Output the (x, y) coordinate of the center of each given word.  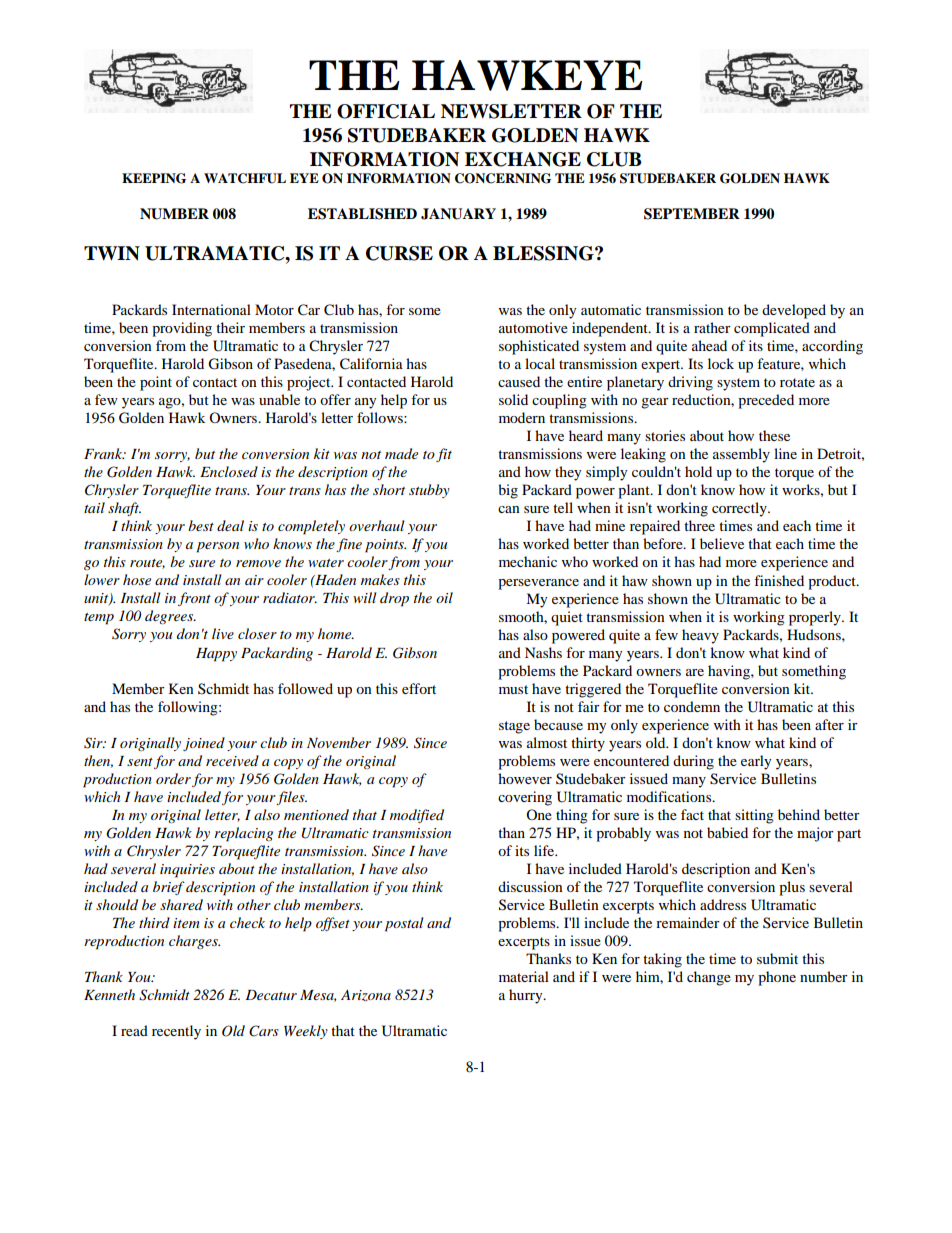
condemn (692, 706)
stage (514, 727)
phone (777, 978)
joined (204, 744)
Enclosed (229, 471)
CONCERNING (503, 178)
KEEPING (154, 178)
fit (444, 455)
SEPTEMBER (692, 214)
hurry (527, 996)
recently (176, 1032)
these (774, 435)
